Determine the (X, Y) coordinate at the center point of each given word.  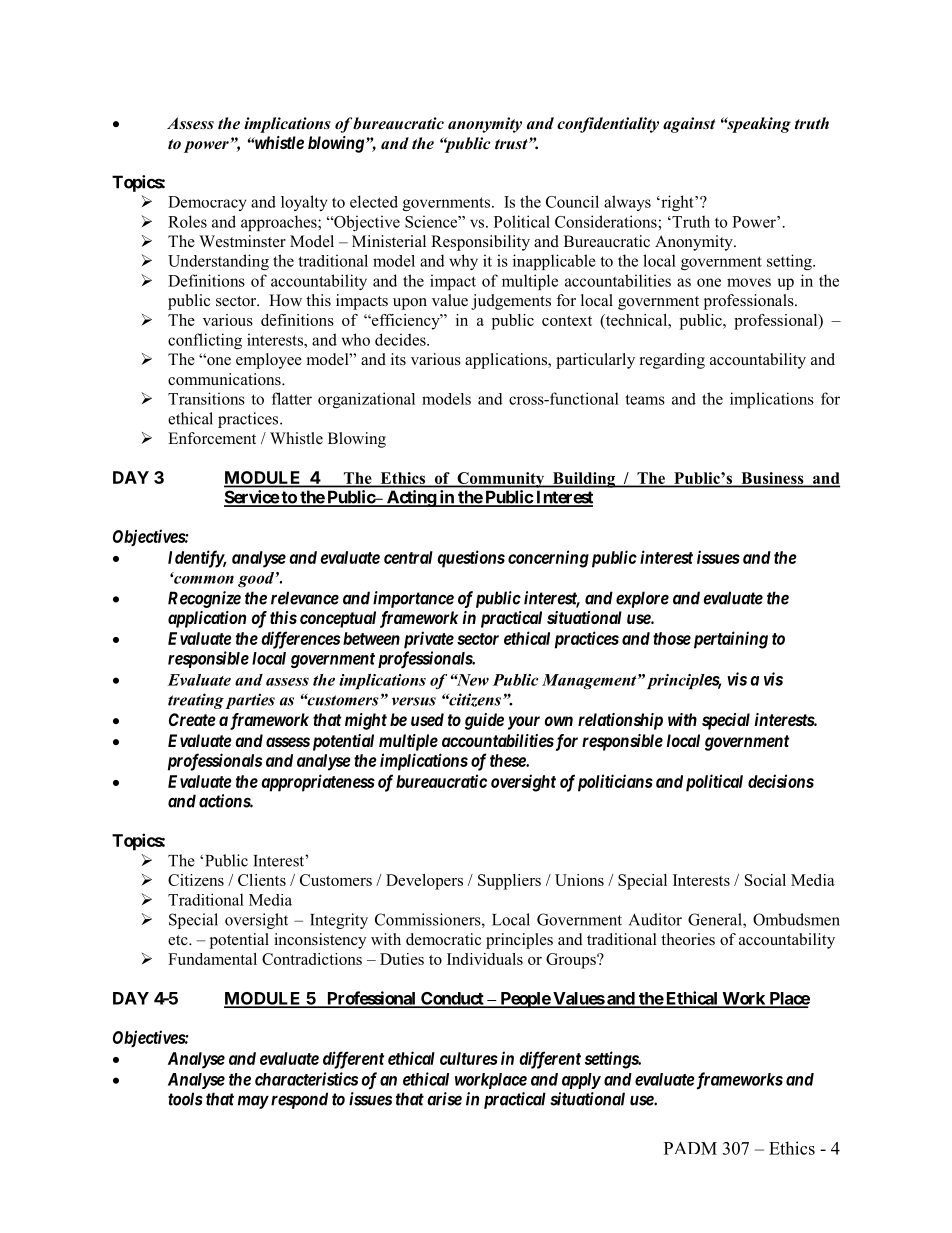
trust (512, 144)
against (689, 125)
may (253, 1102)
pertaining (729, 640)
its (398, 359)
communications (225, 379)
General (716, 920)
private (429, 640)
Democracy (207, 203)
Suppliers (509, 882)
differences (300, 640)
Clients (262, 880)
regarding (672, 361)
